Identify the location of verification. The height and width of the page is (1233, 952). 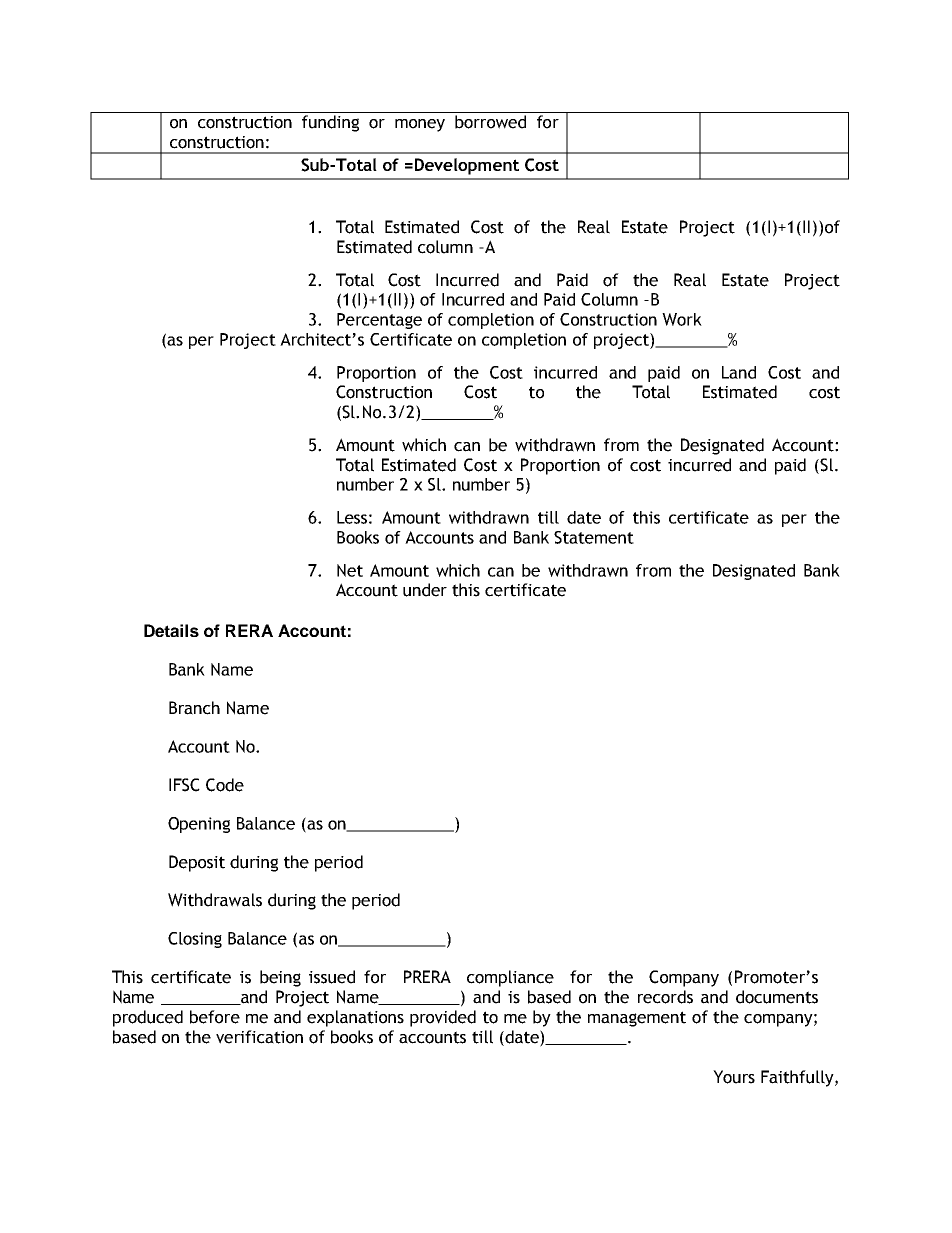
(259, 1037).
